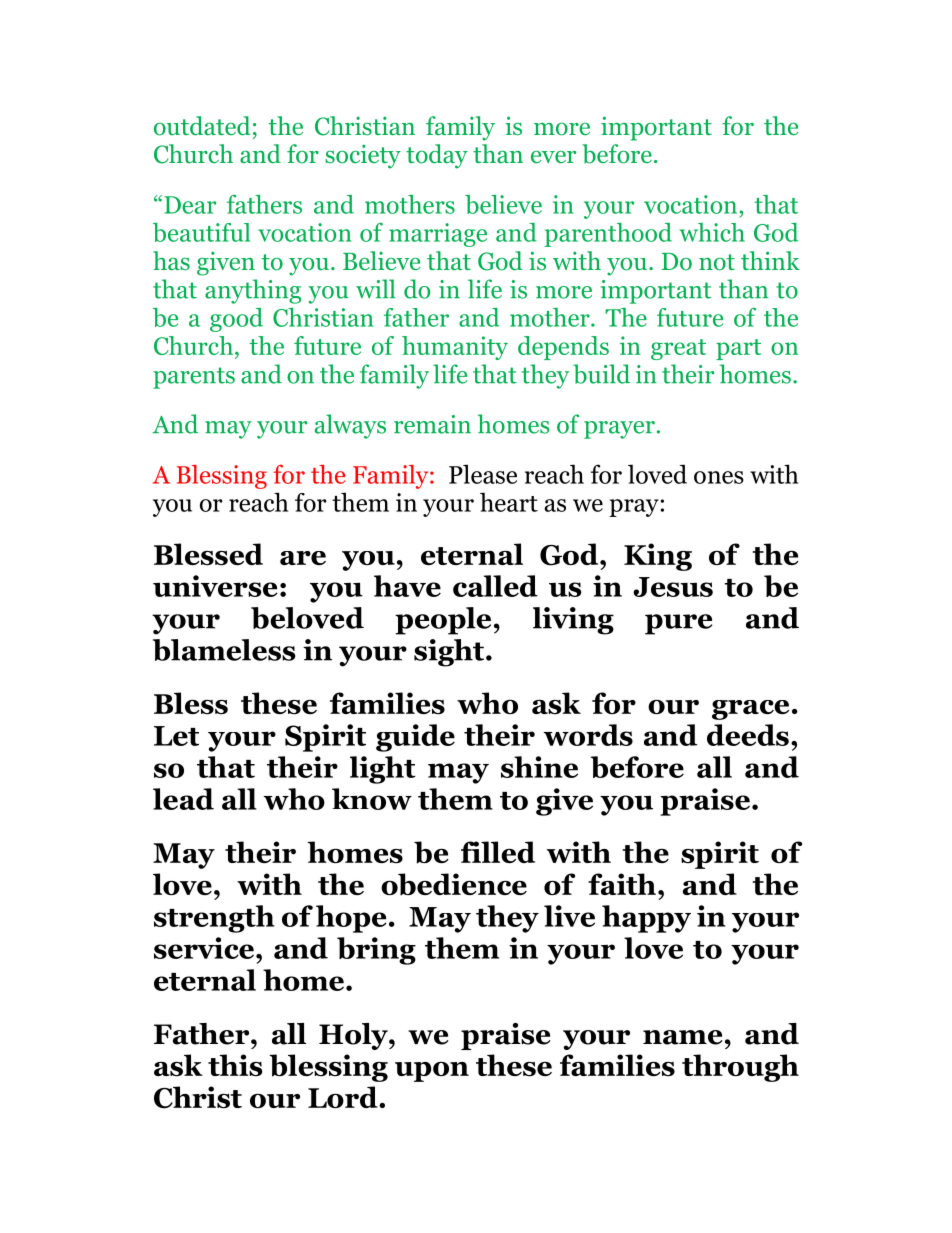 This screenshot has height=1233, width=952. I want to click on outdated, so click(202, 126).
